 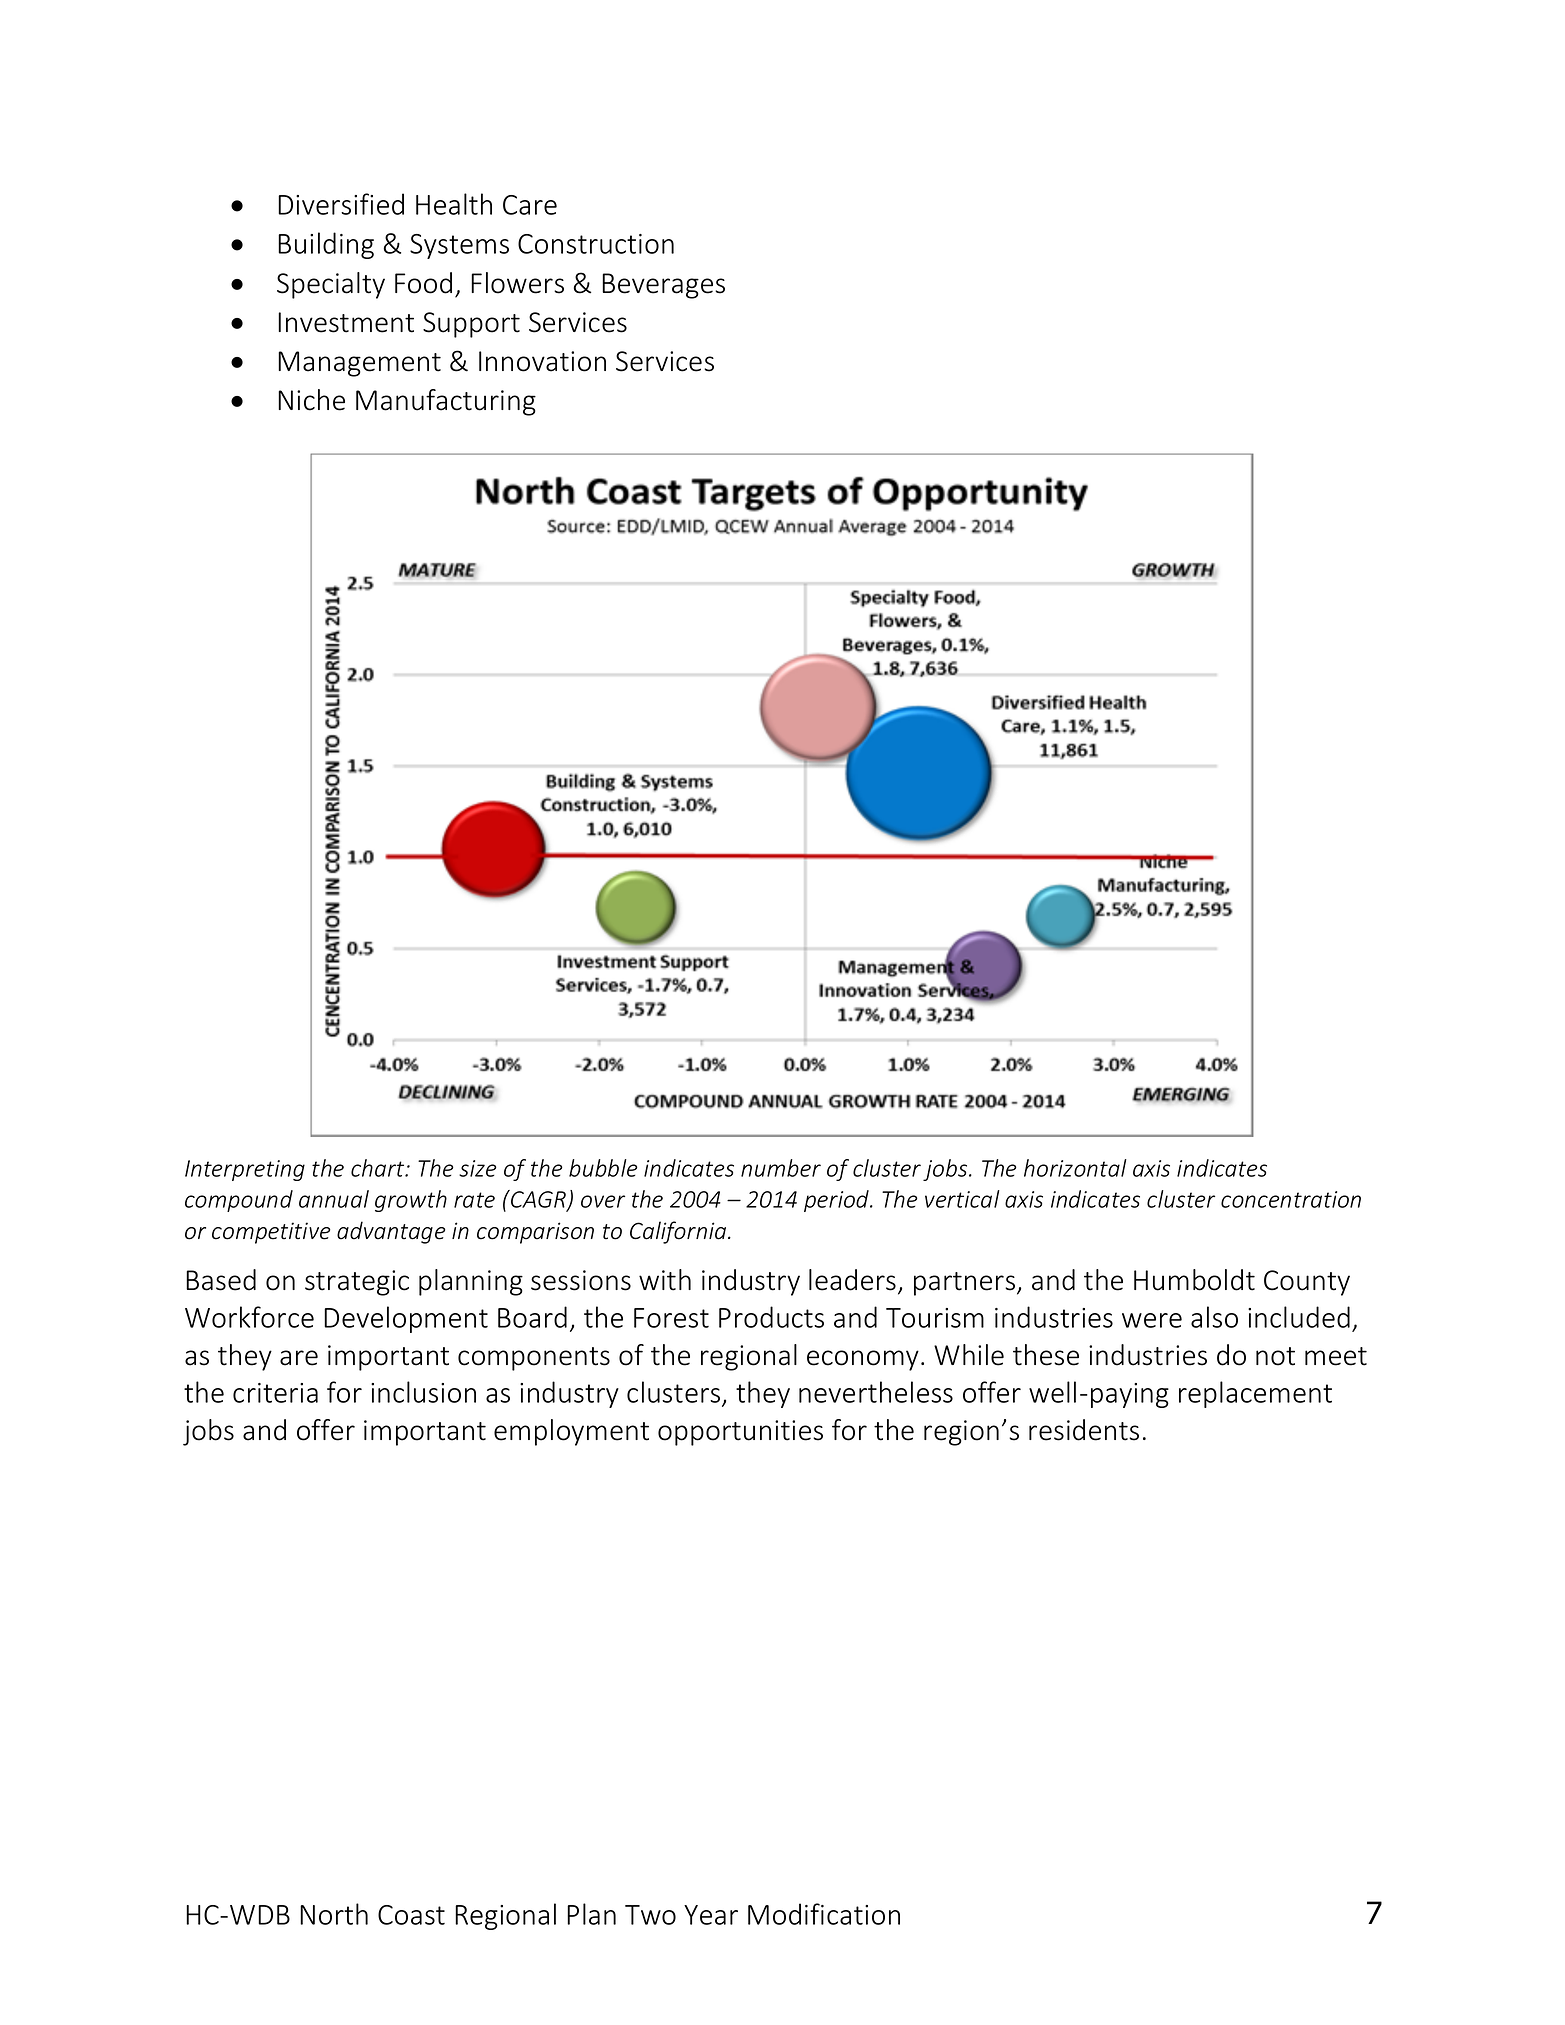 I want to click on North, so click(x=334, y=1914).
